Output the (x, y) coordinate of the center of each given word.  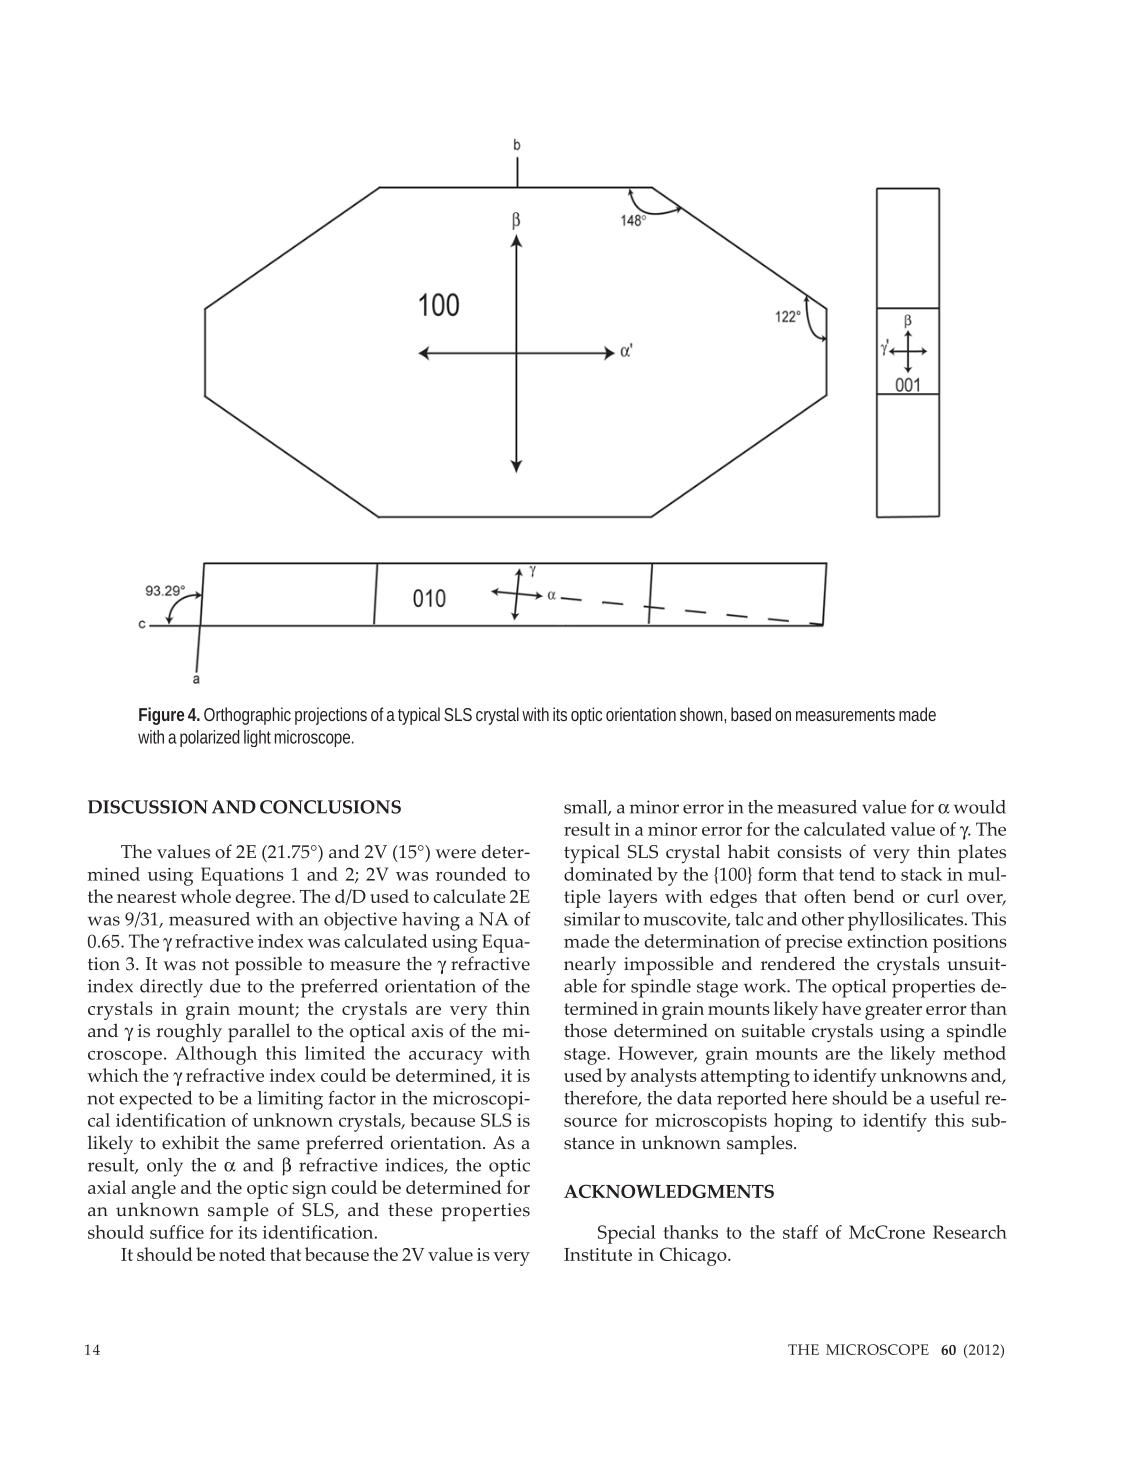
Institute (598, 1254)
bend (874, 896)
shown (703, 715)
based (751, 714)
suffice (177, 1232)
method (974, 1053)
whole (205, 896)
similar (592, 919)
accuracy (446, 1057)
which (112, 1075)
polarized (210, 738)
